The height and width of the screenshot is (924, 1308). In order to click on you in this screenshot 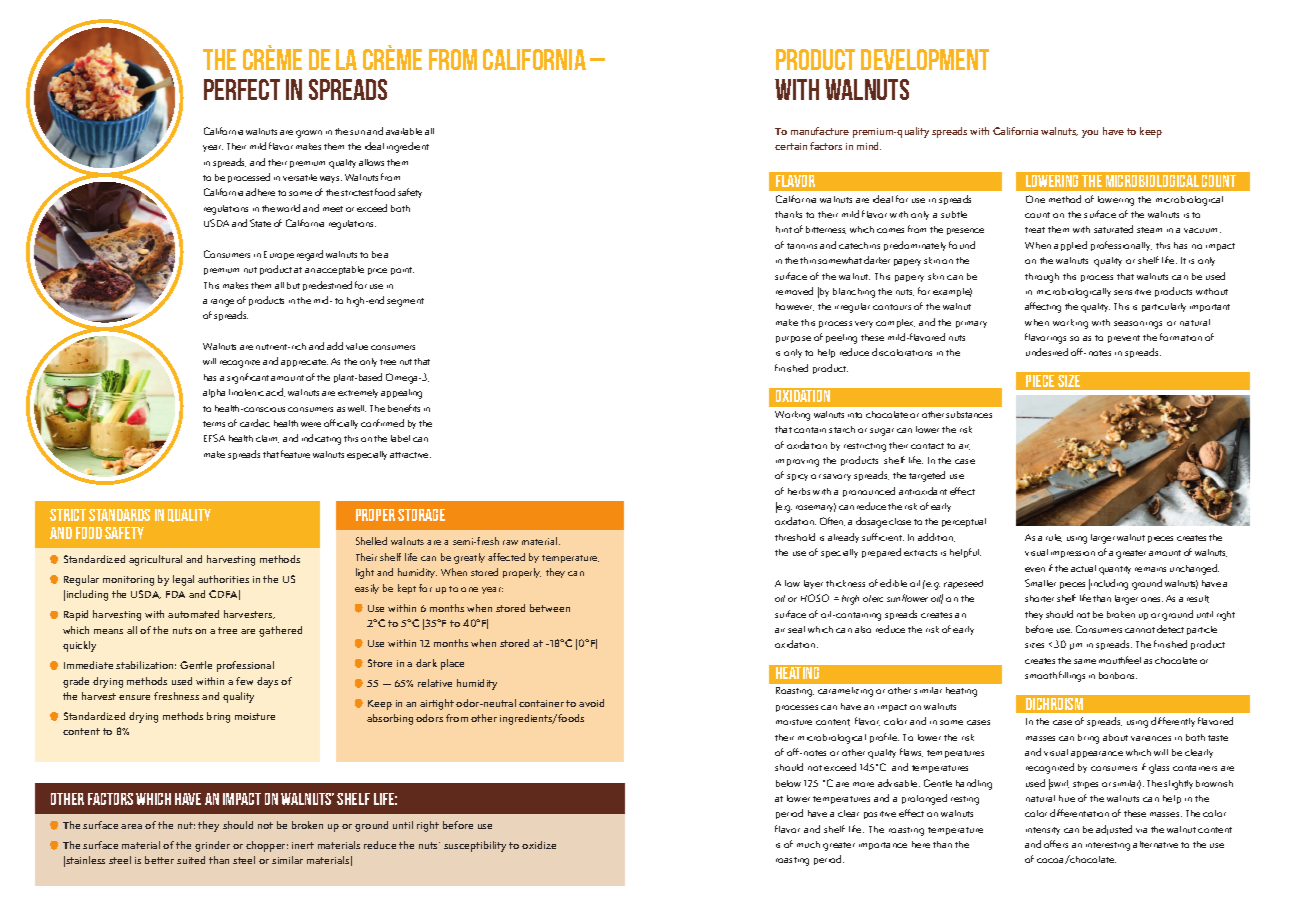, I will do `click(1090, 134)`.
